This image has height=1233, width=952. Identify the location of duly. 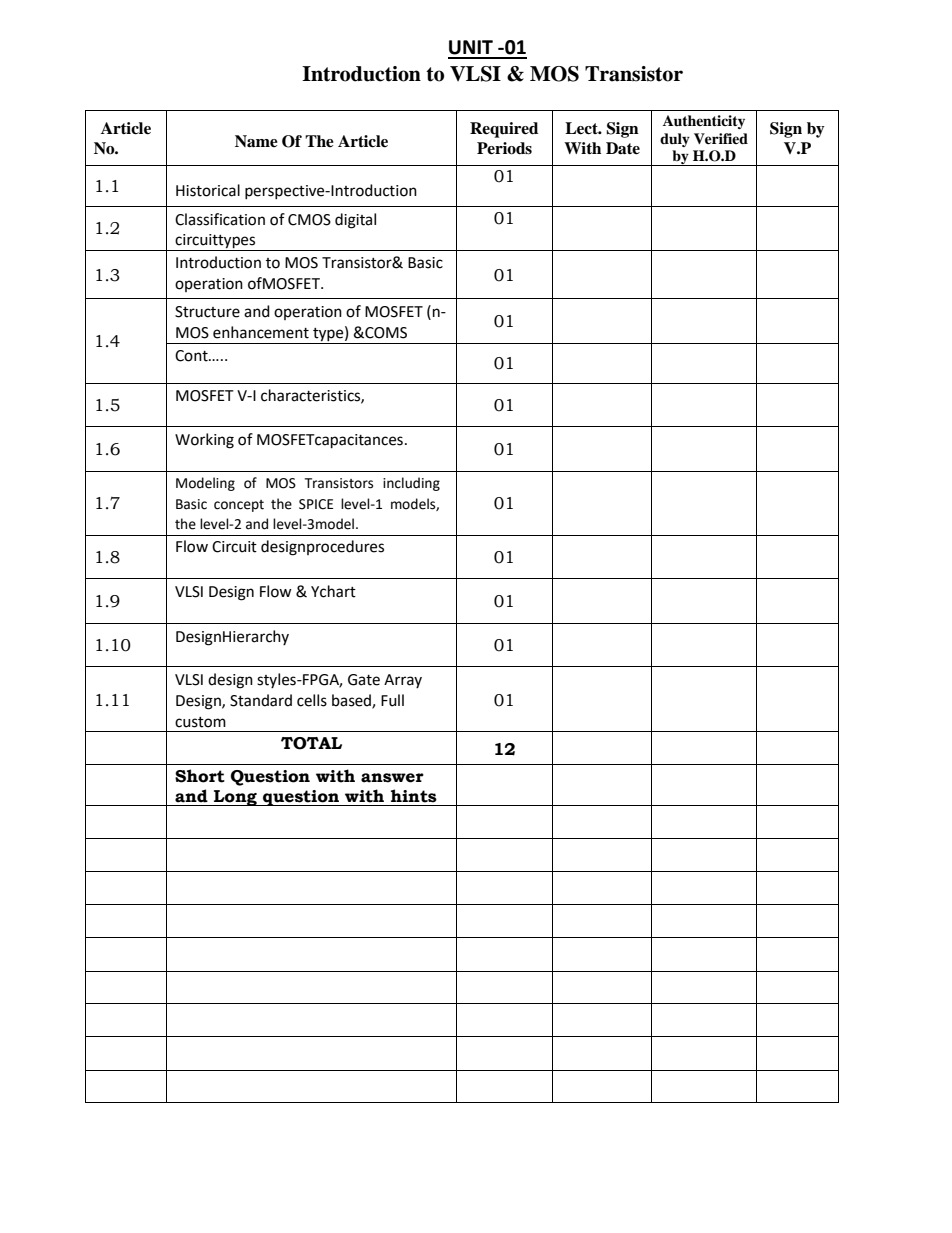
(675, 140).
